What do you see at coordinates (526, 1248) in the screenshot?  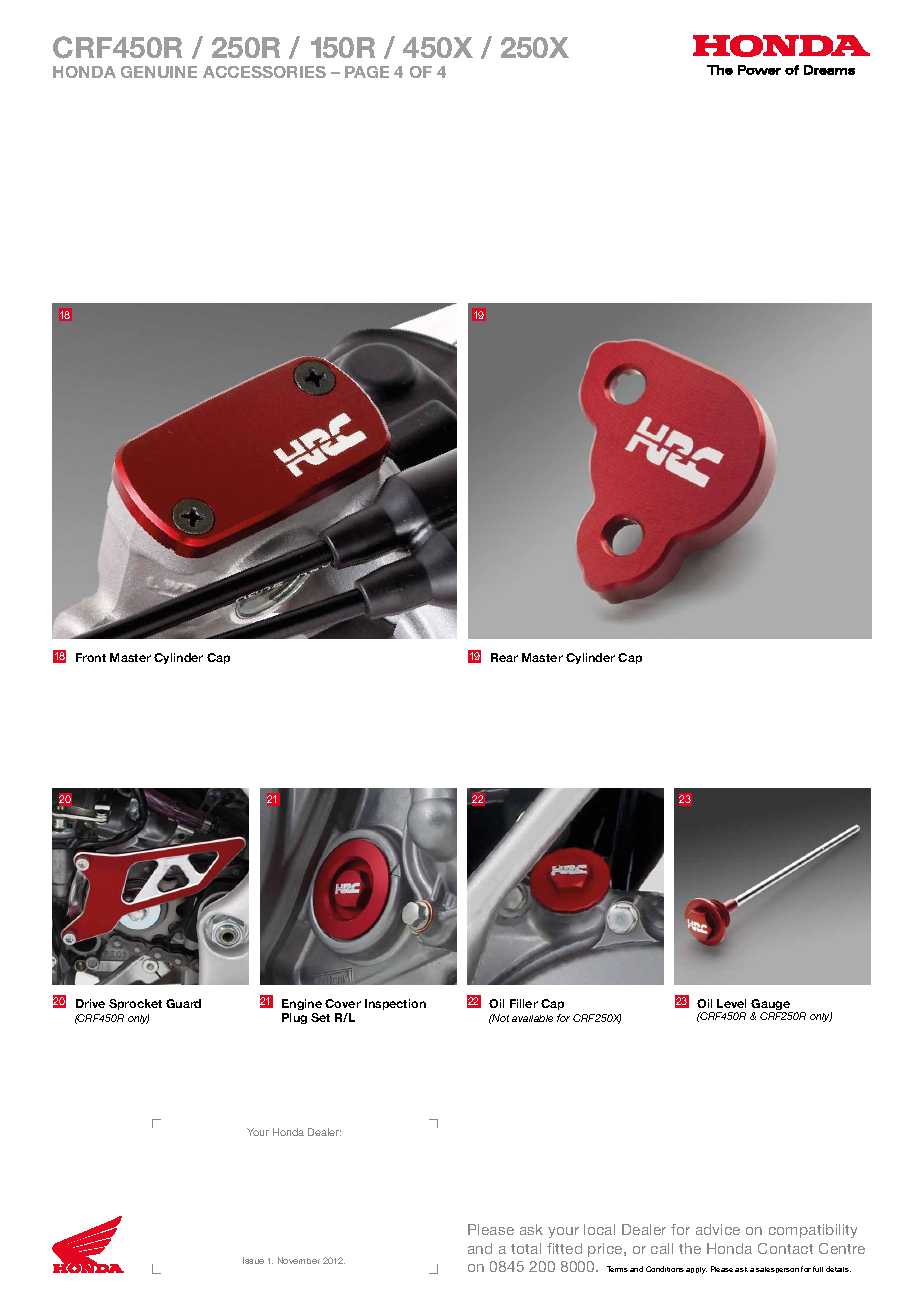 I see `total` at bounding box center [526, 1248].
